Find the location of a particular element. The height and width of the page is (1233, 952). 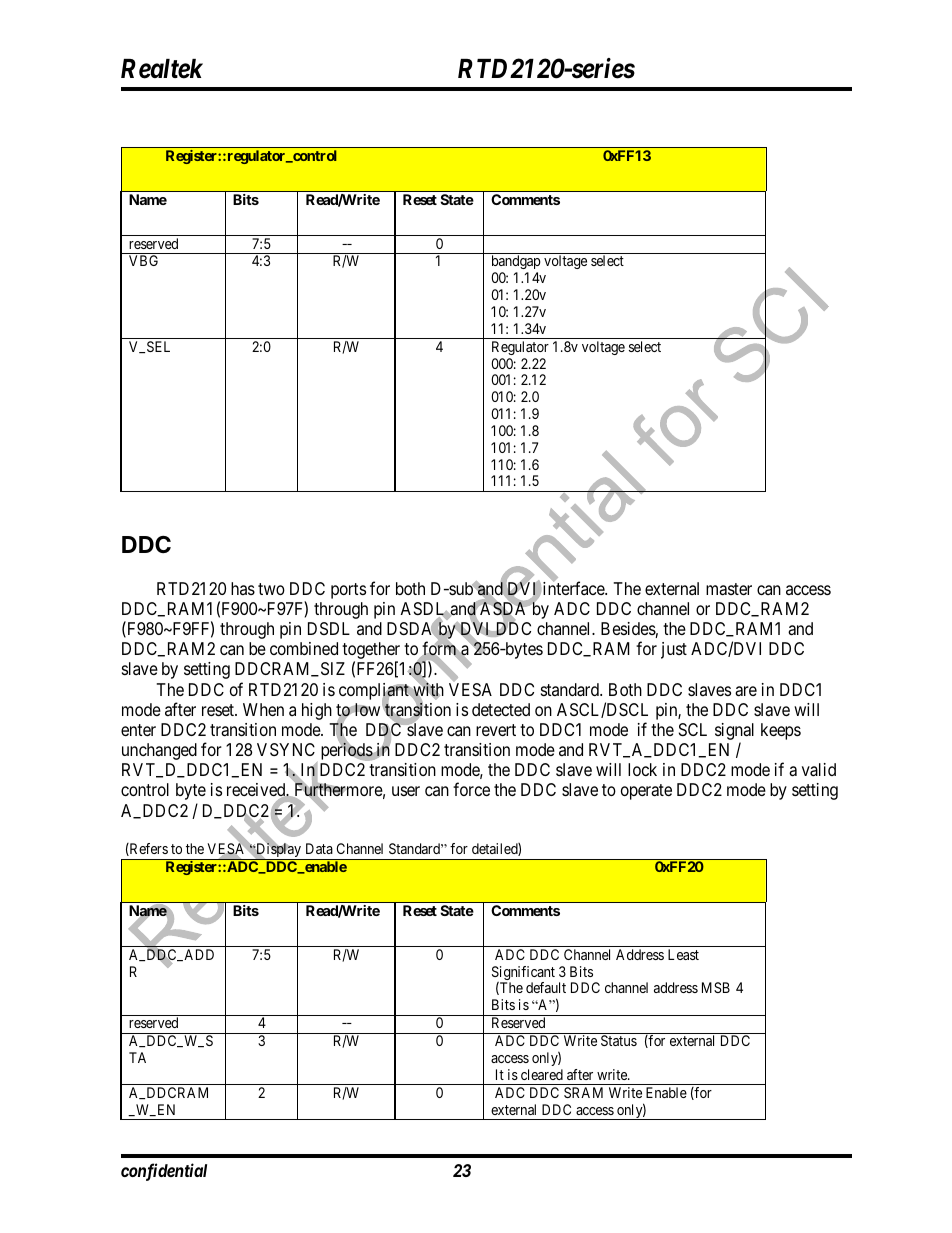

SRAM is located at coordinates (583, 1092).
